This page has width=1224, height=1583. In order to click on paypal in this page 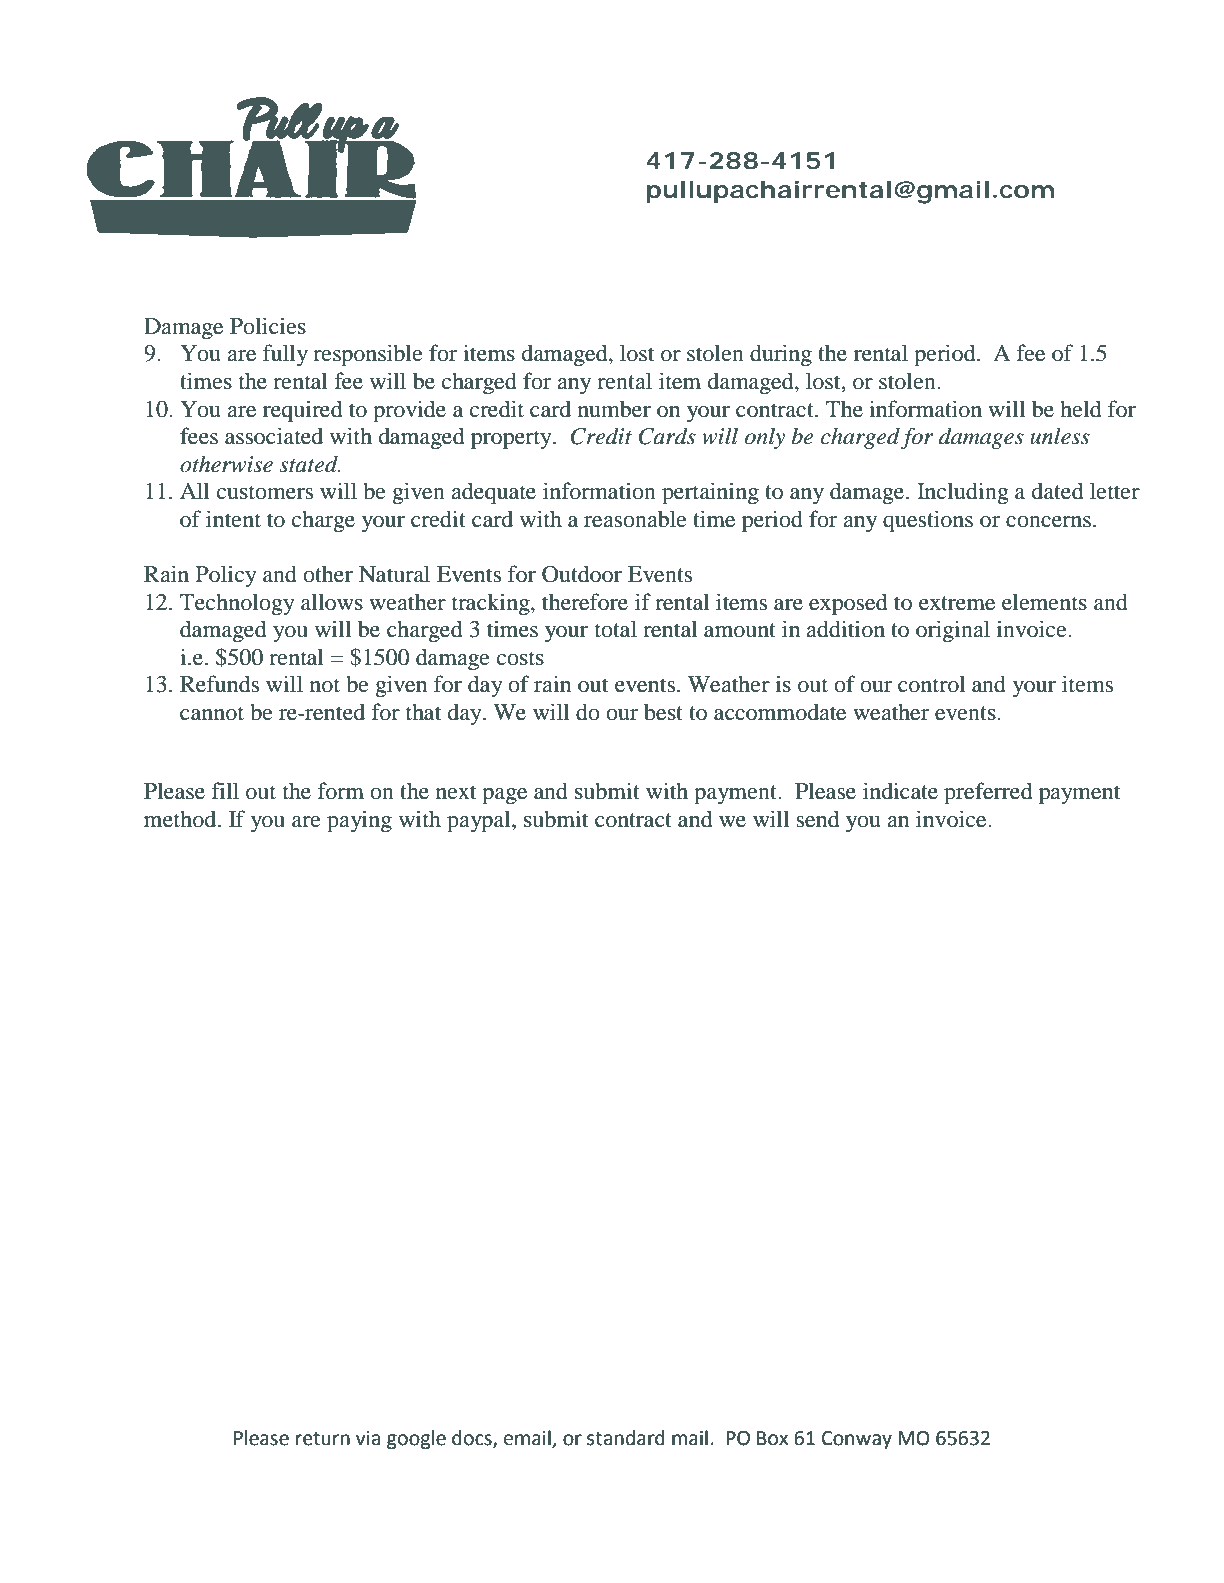, I will do `click(480, 821)`.
